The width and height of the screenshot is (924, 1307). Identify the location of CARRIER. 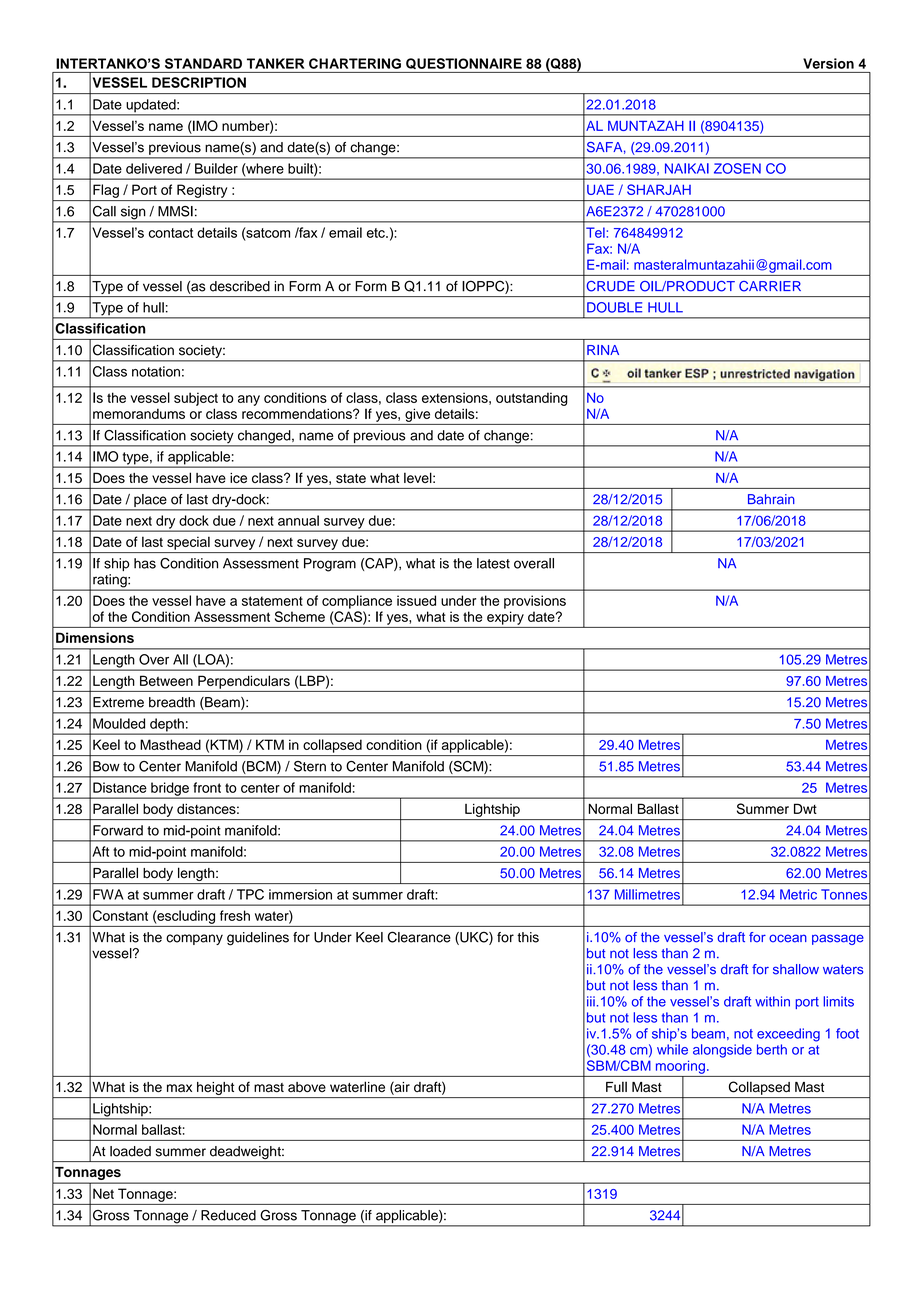
(770, 286).
